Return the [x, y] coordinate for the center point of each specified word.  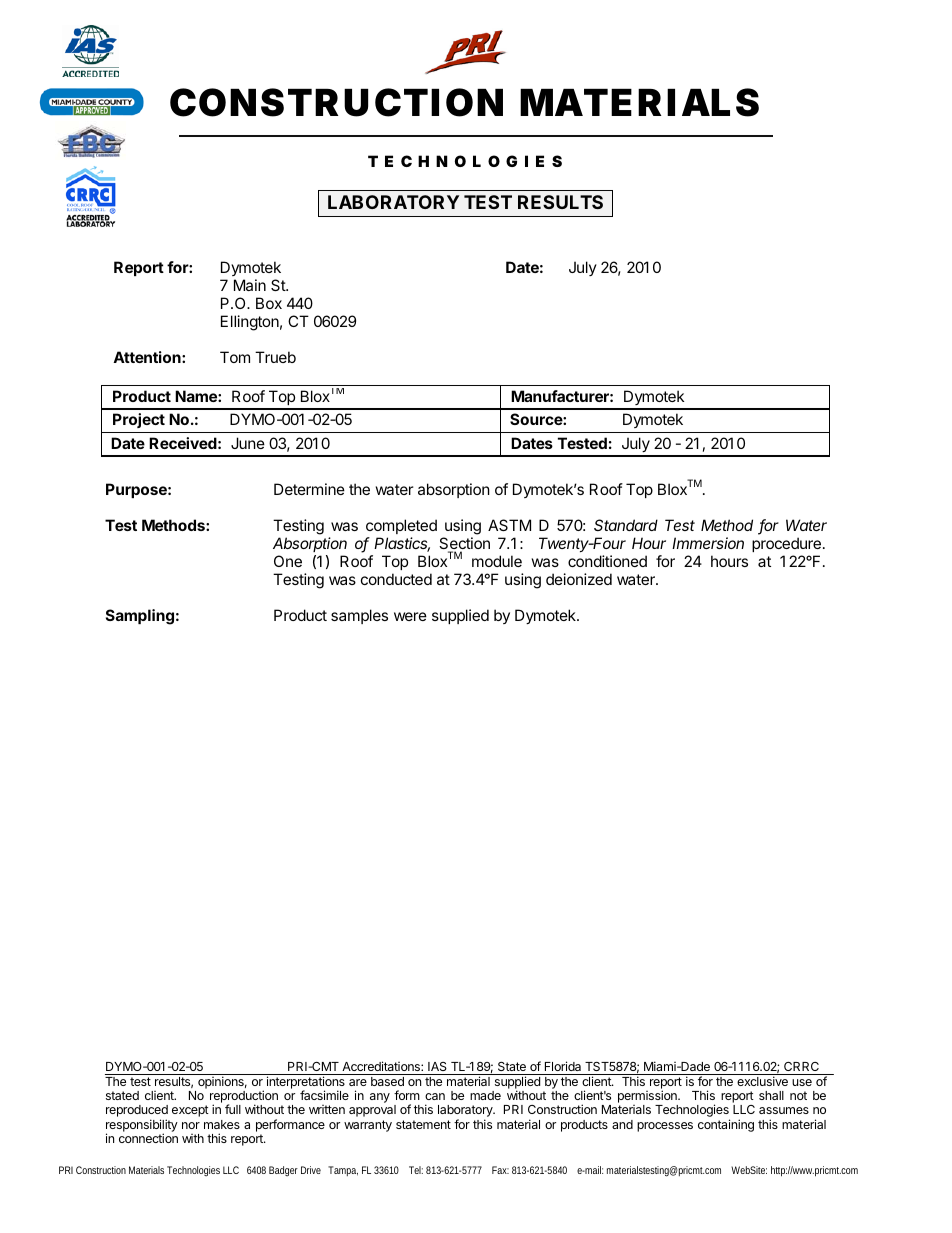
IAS [437, 1068]
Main [250, 285]
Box [269, 303]
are [358, 1082]
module [497, 561]
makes [222, 1124]
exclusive [762, 1081]
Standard [626, 525]
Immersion [708, 543]
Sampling [140, 617]
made [485, 1095]
